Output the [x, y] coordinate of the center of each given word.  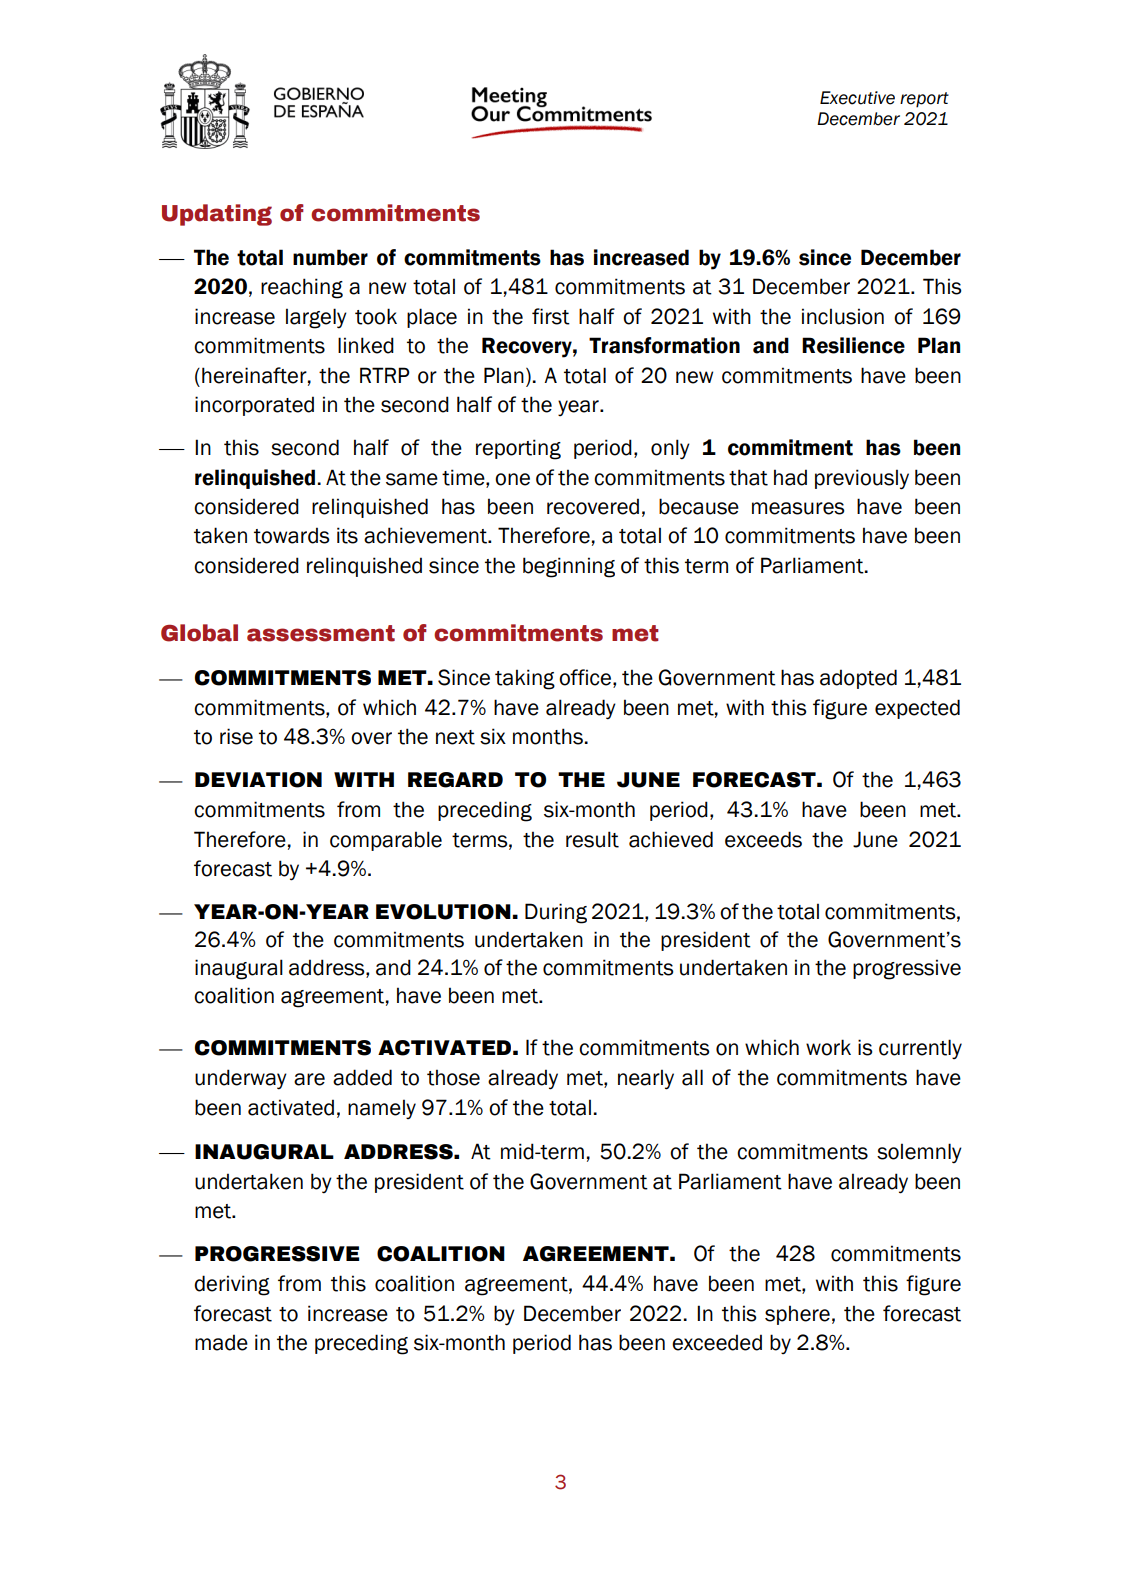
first [551, 316]
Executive [857, 98]
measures [798, 508]
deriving [232, 1285]
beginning [569, 567]
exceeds [763, 839]
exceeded [717, 1342]
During [556, 913]
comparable [386, 841]
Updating [217, 215]
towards [292, 535]
